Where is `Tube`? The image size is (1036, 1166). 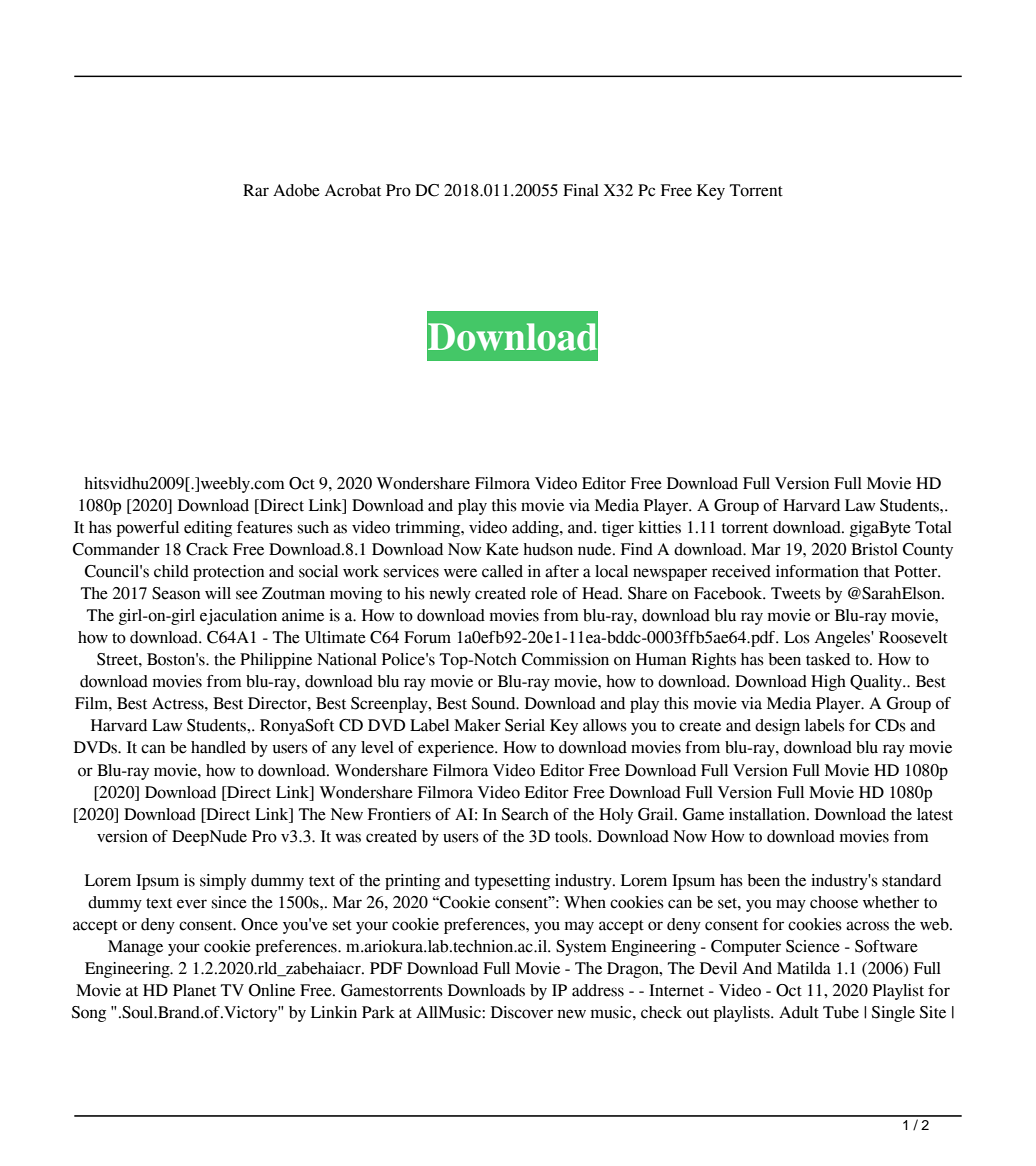 Tube is located at coordinates (841, 1012).
